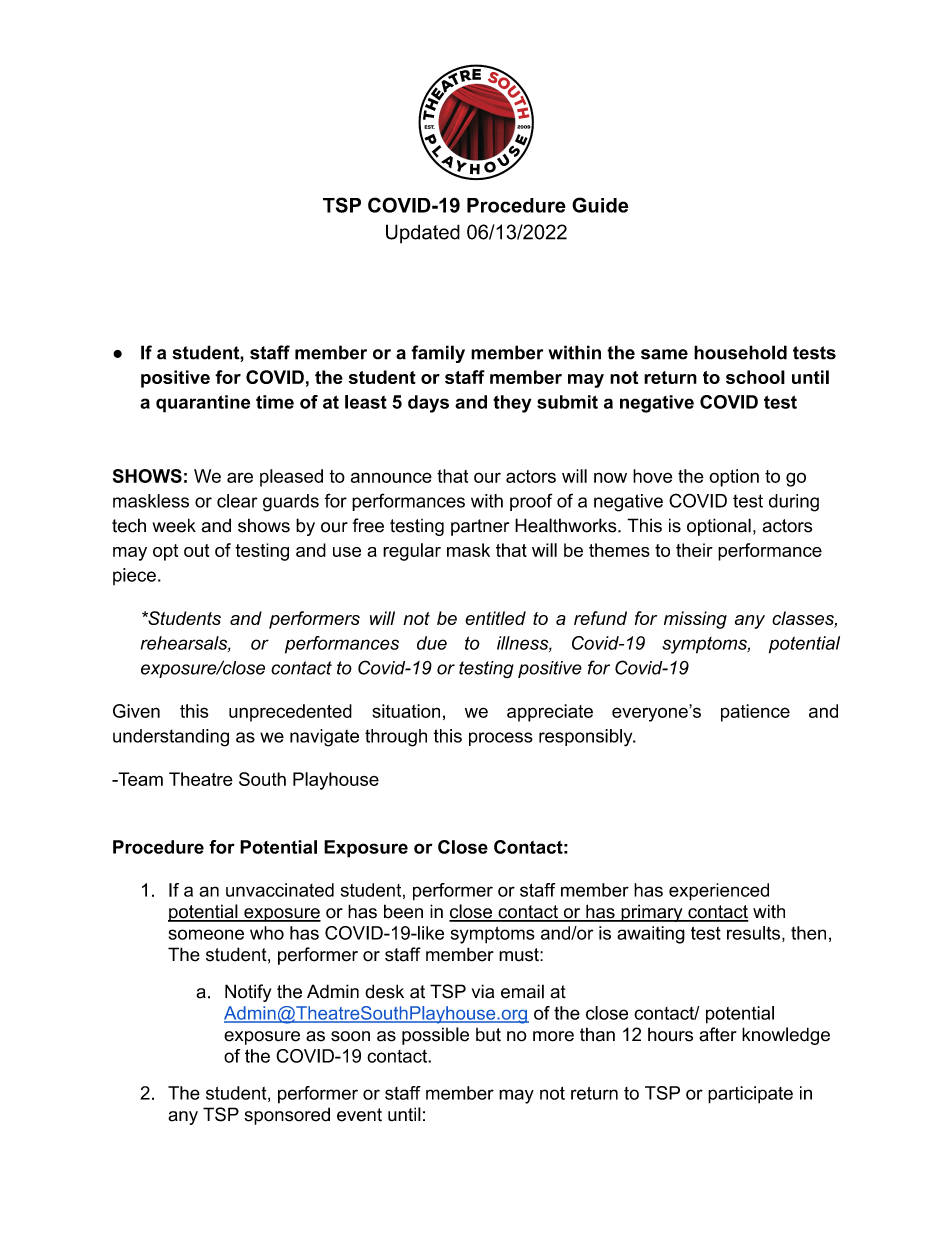  I want to click on are, so click(240, 477).
